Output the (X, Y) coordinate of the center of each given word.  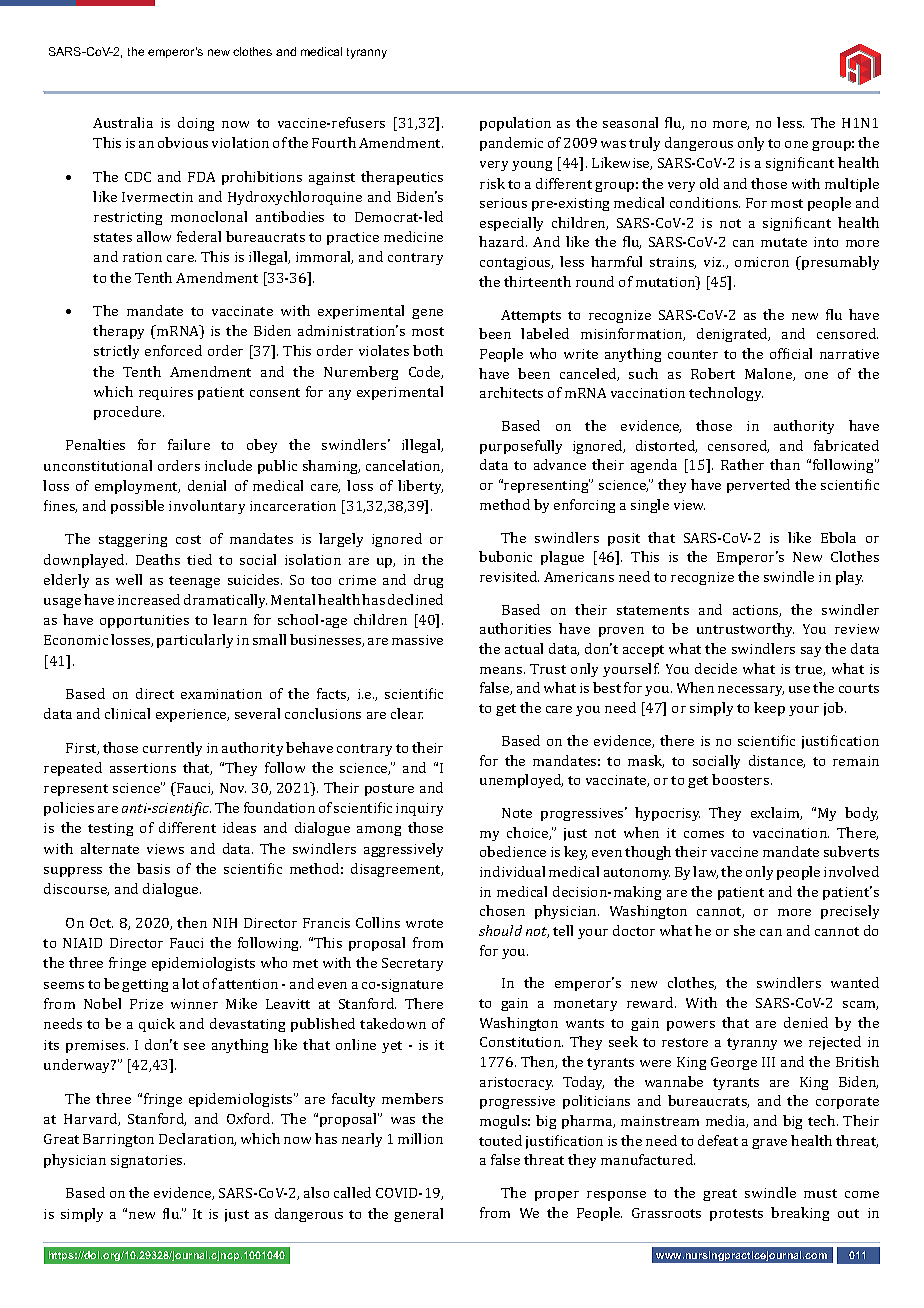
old (709, 183)
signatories (148, 1161)
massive (417, 640)
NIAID (82, 943)
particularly (195, 641)
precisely (850, 912)
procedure (129, 413)
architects (511, 392)
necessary (751, 691)
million (420, 1138)
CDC (138, 177)
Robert (713, 373)
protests (736, 1215)
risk (492, 183)
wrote (424, 923)
